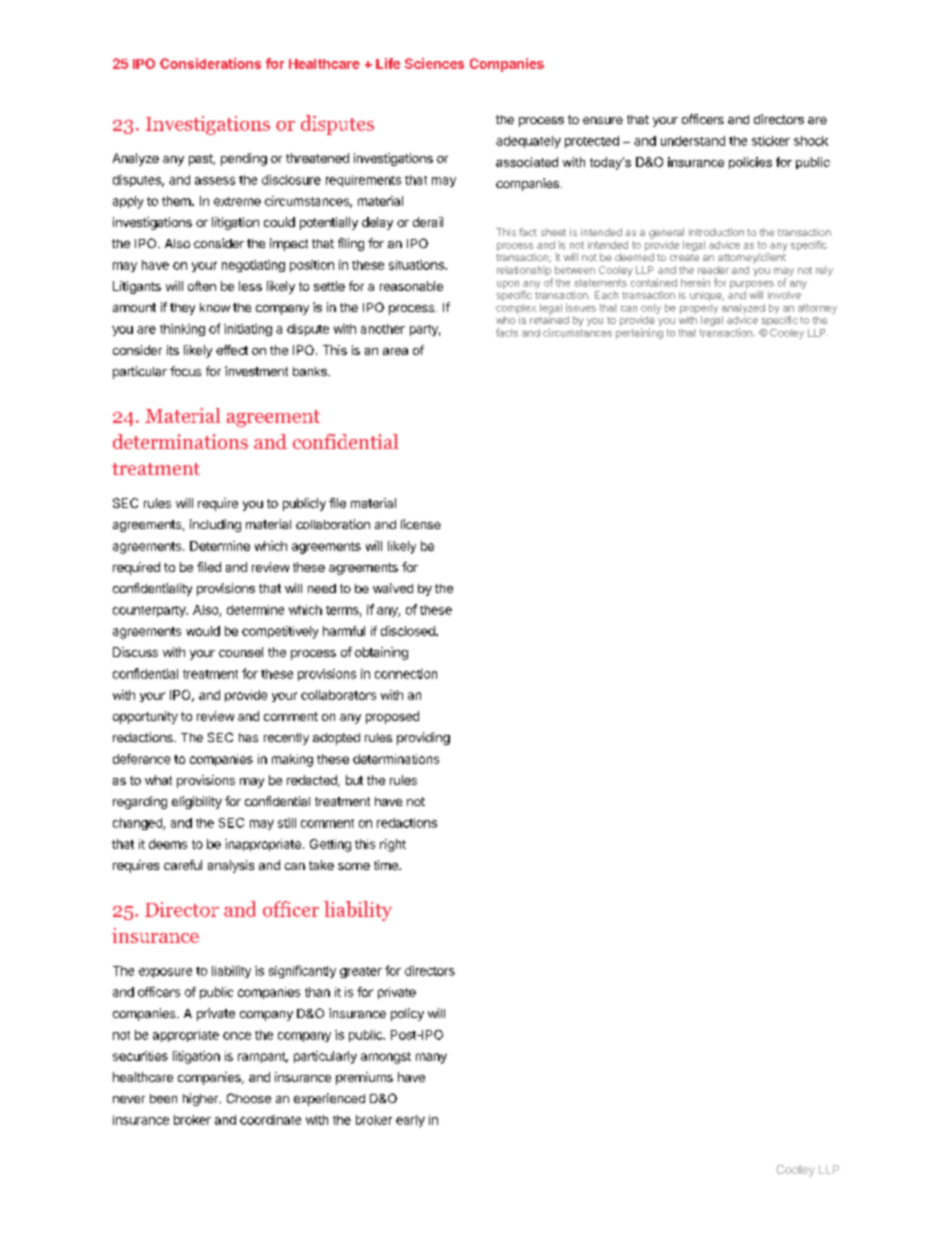 This screenshot has width=952, height=1233. I want to click on sticker, so click(771, 141).
